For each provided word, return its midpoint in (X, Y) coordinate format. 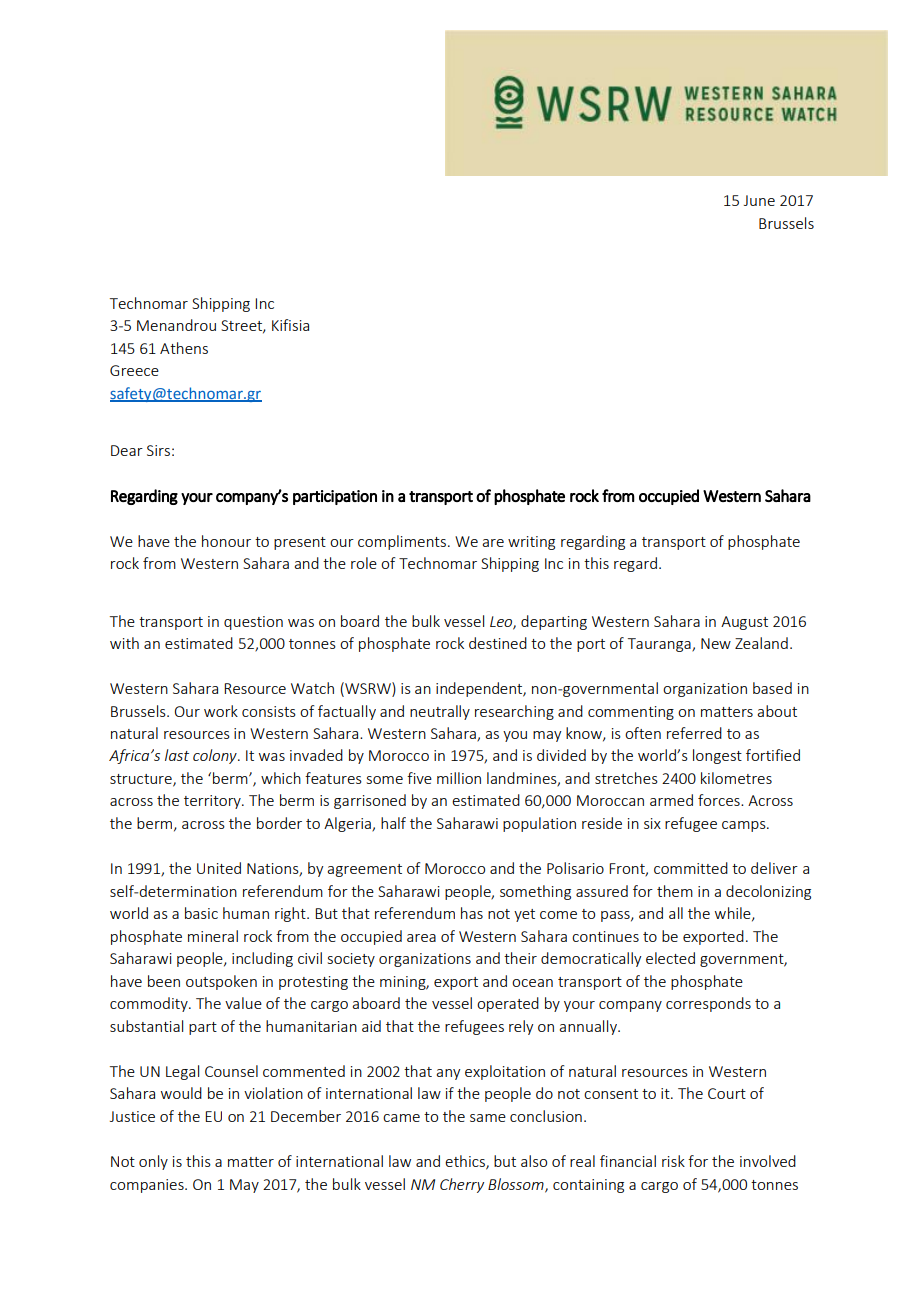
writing (531, 543)
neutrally (440, 712)
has (472, 913)
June (759, 200)
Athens (184, 348)
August (744, 623)
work (221, 711)
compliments (402, 542)
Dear (127, 450)
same (488, 1118)
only (153, 1162)
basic (201, 913)
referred (694, 733)
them (675, 891)
